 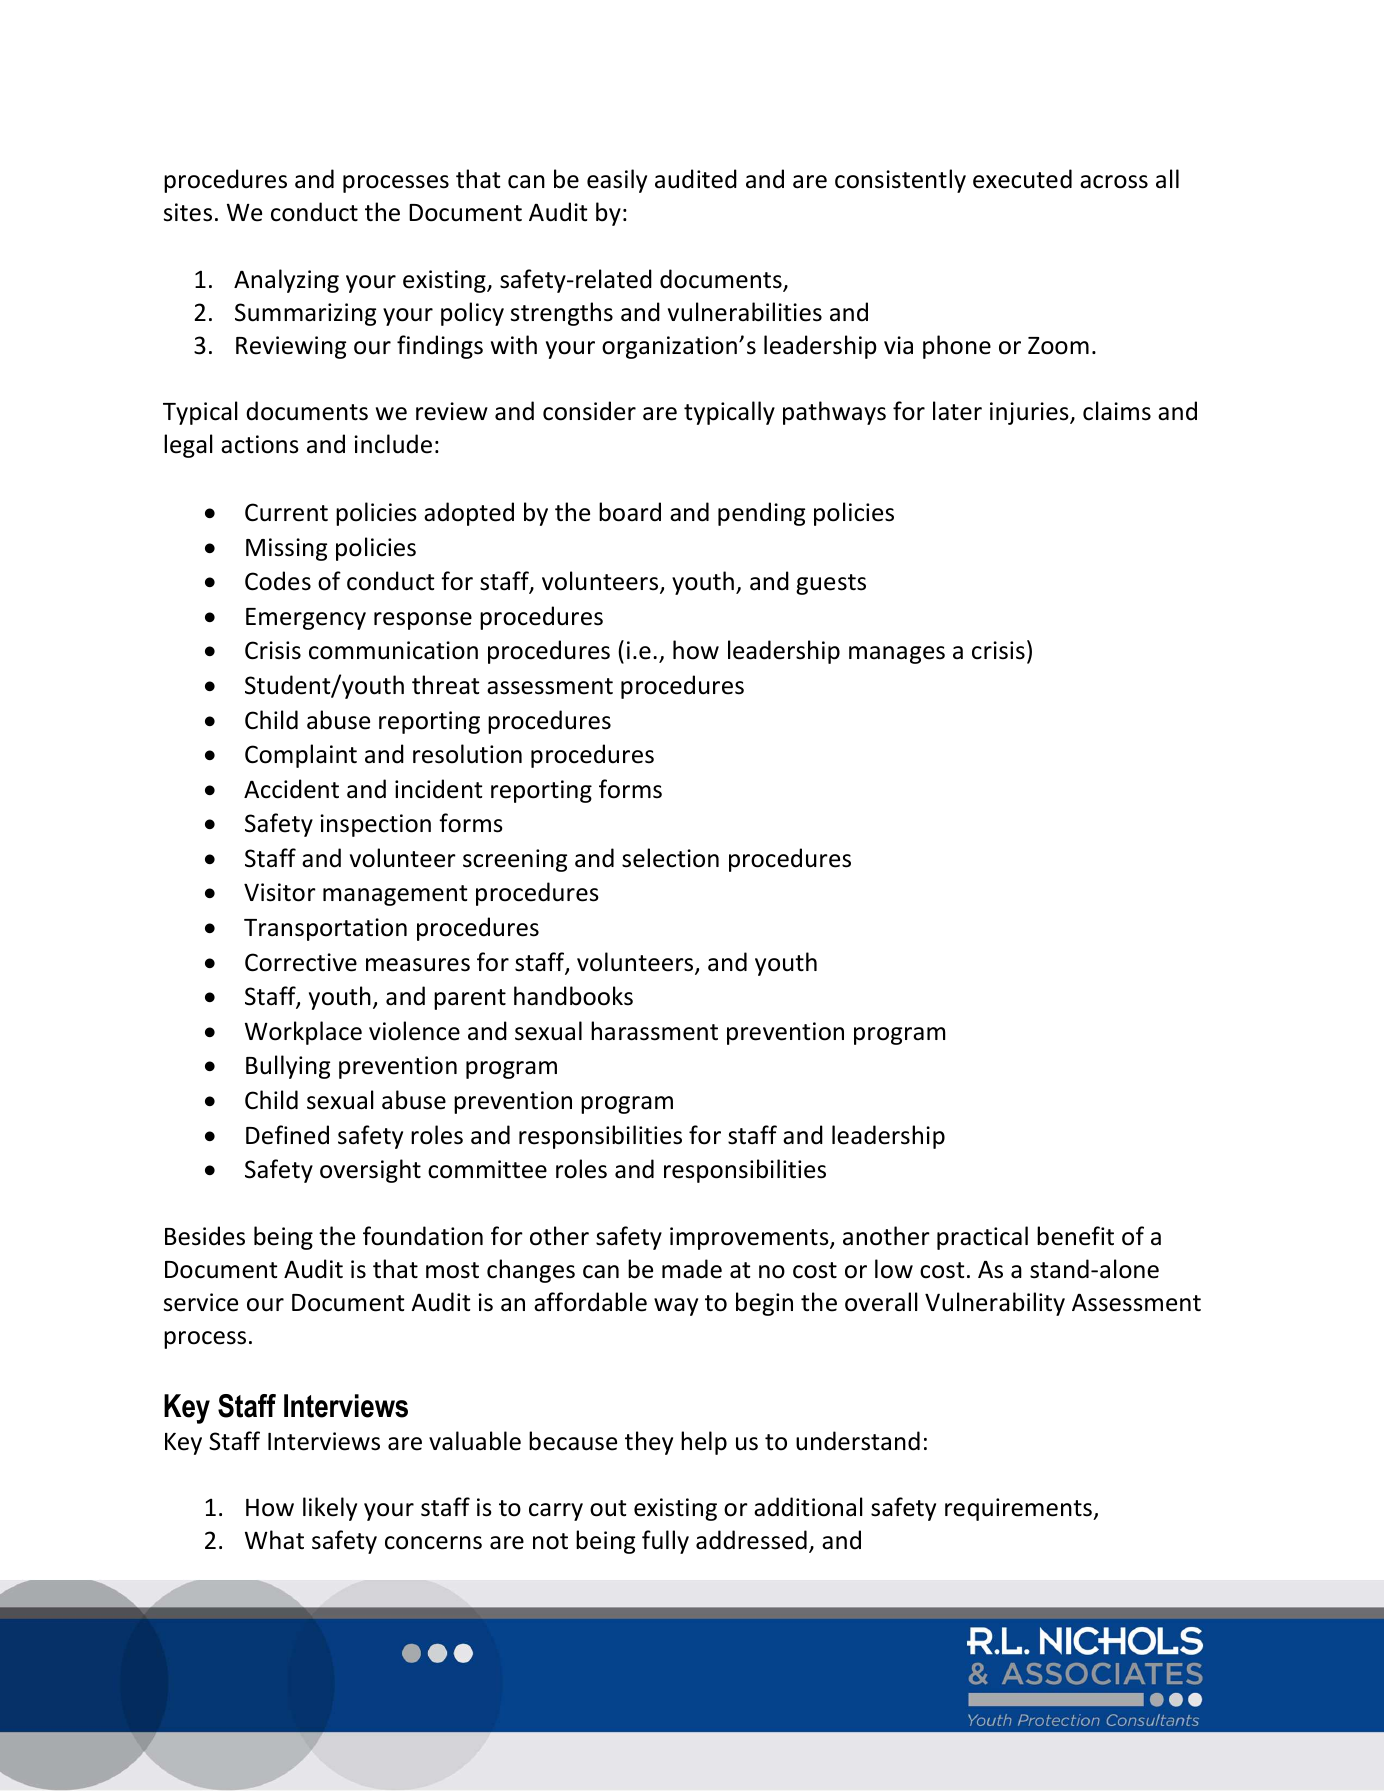 What do you see at coordinates (617, 181) in the page?
I see `easily` at bounding box center [617, 181].
